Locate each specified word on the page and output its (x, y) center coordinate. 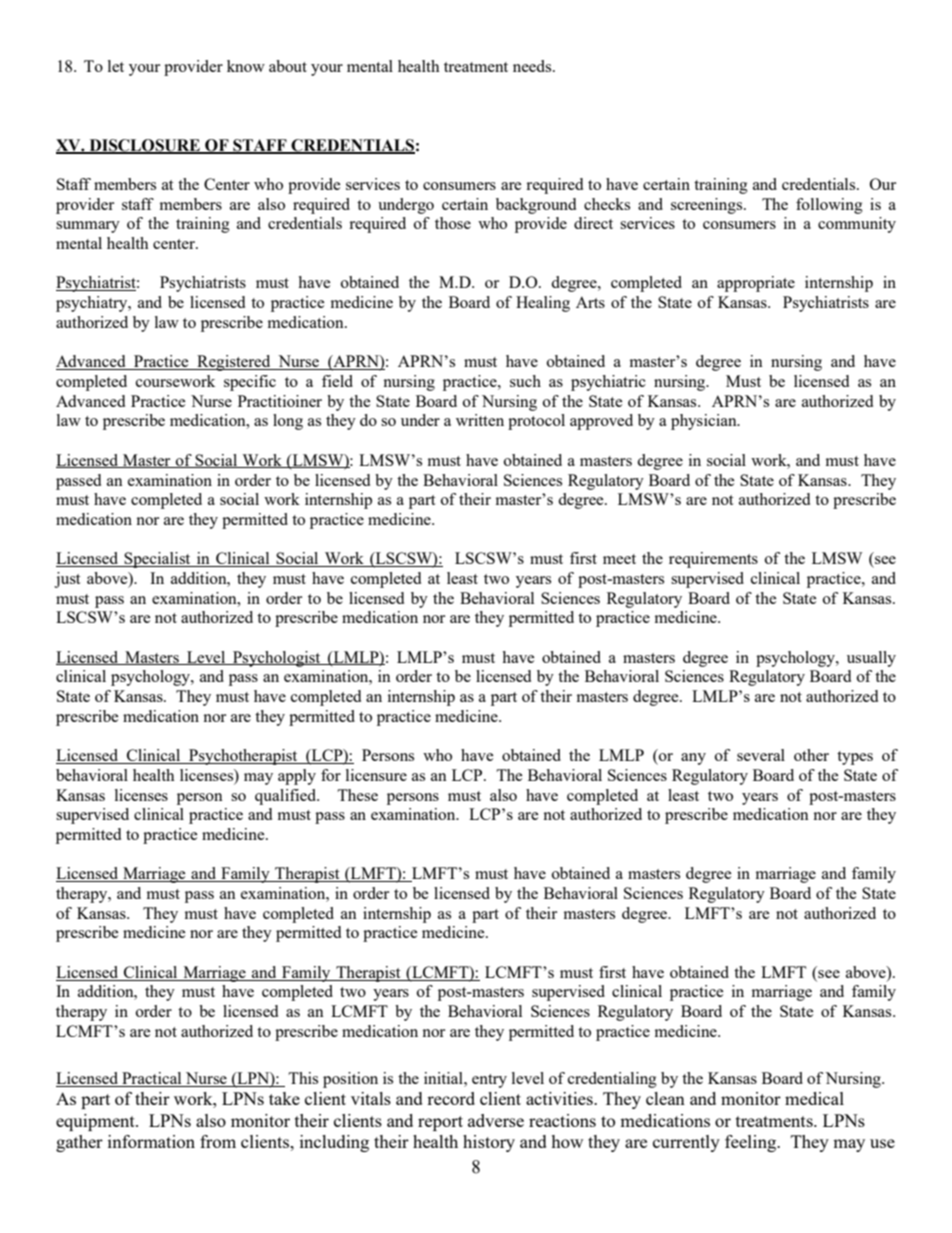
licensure (376, 775)
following (829, 206)
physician (705, 422)
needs (533, 66)
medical (814, 1098)
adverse (496, 1120)
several (761, 755)
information (151, 1141)
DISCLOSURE (144, 146)
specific (250, 383)
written (480, 420)
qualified (287, 797)
